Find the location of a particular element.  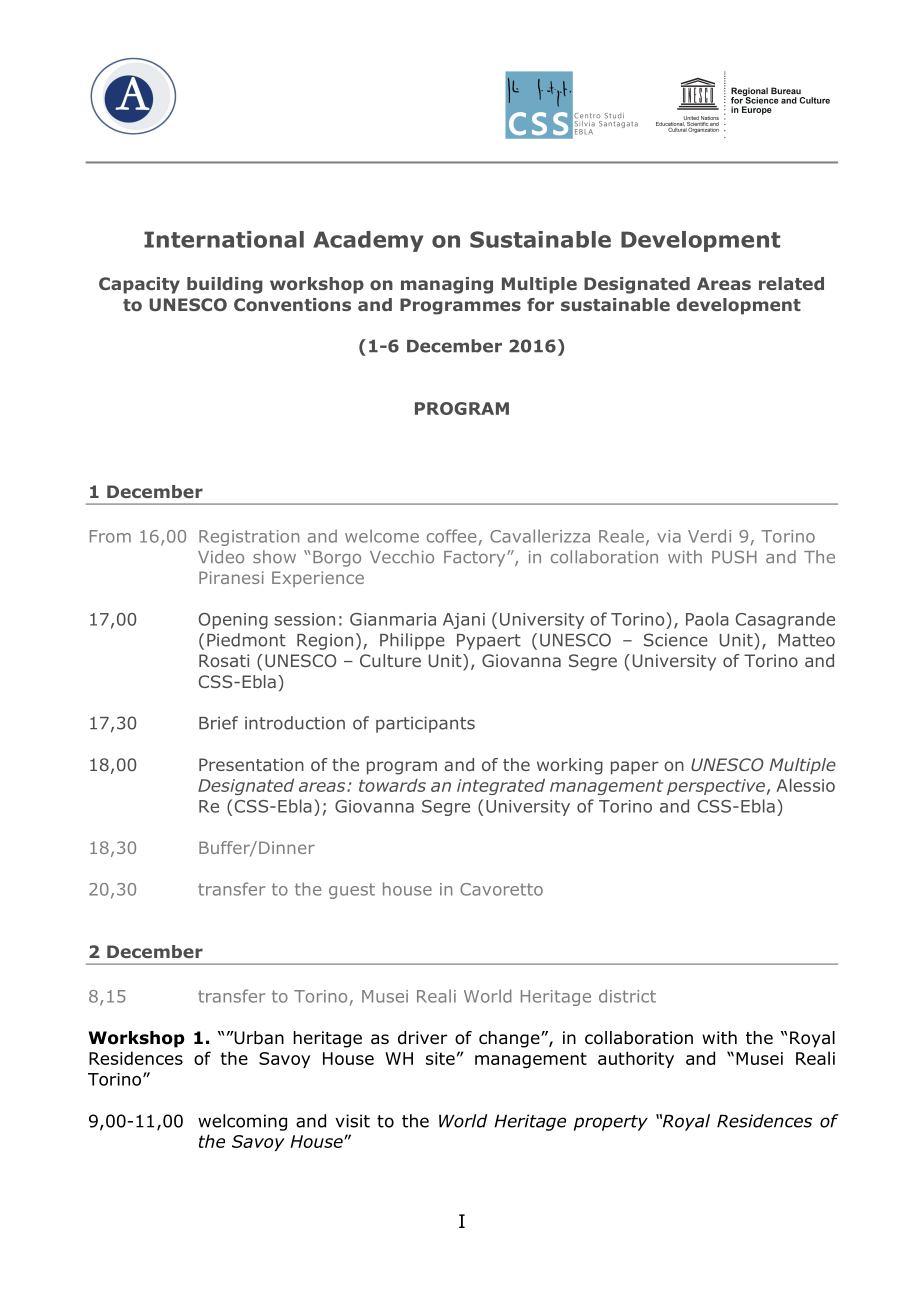

building is located at coordinates (225, 285).
